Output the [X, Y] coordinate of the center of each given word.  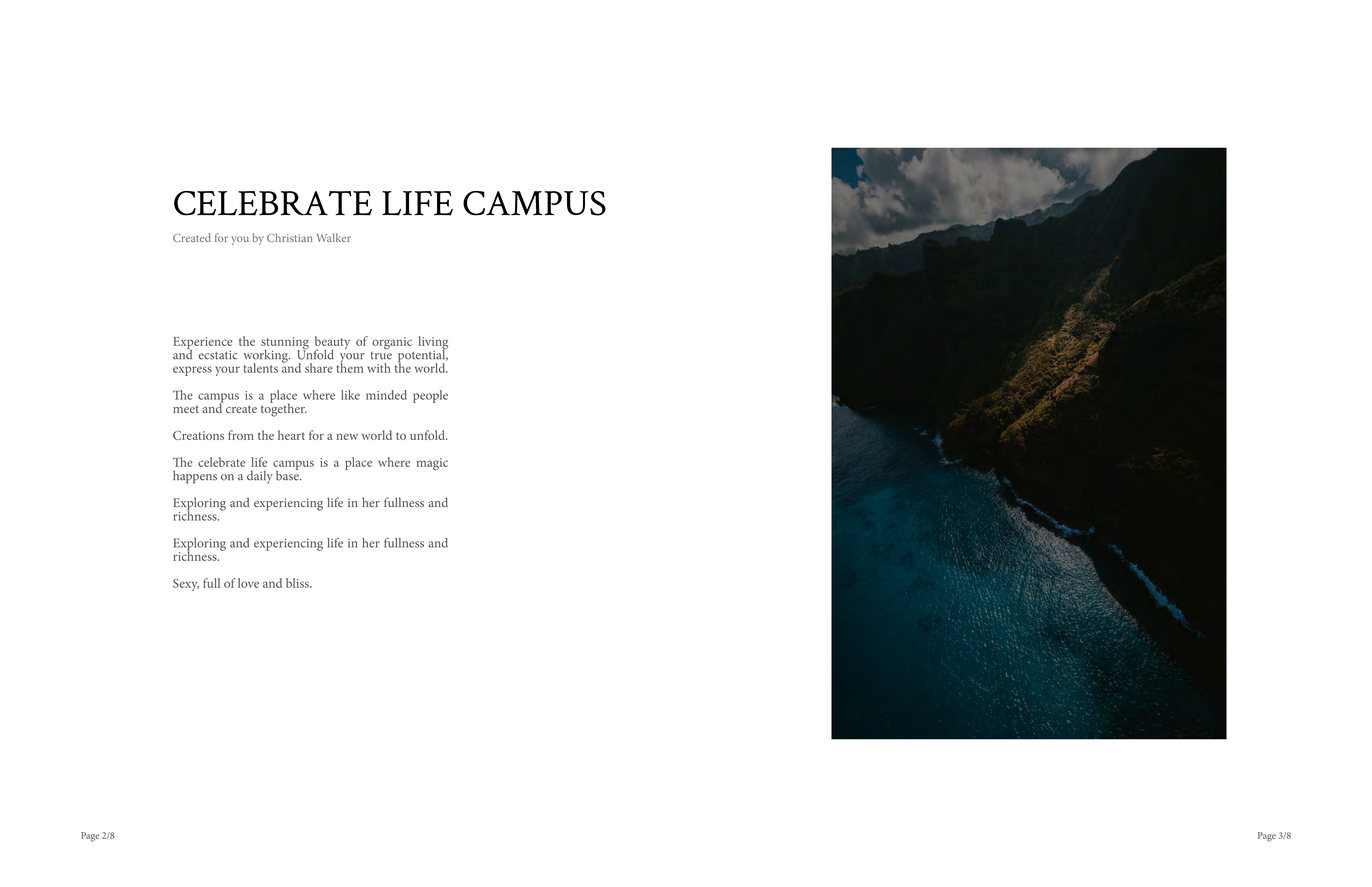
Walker [333, 237]
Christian [289, 237]
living [433, 344]
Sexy [186, 584]
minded [386, 395]
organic [392, 343]
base [288, 474]
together [284, 409]
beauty [332, 344]
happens [195, 477]
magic [432, 464]
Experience [203, 344]
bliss [298, 583]
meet [186, 409]
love [248, 583]
